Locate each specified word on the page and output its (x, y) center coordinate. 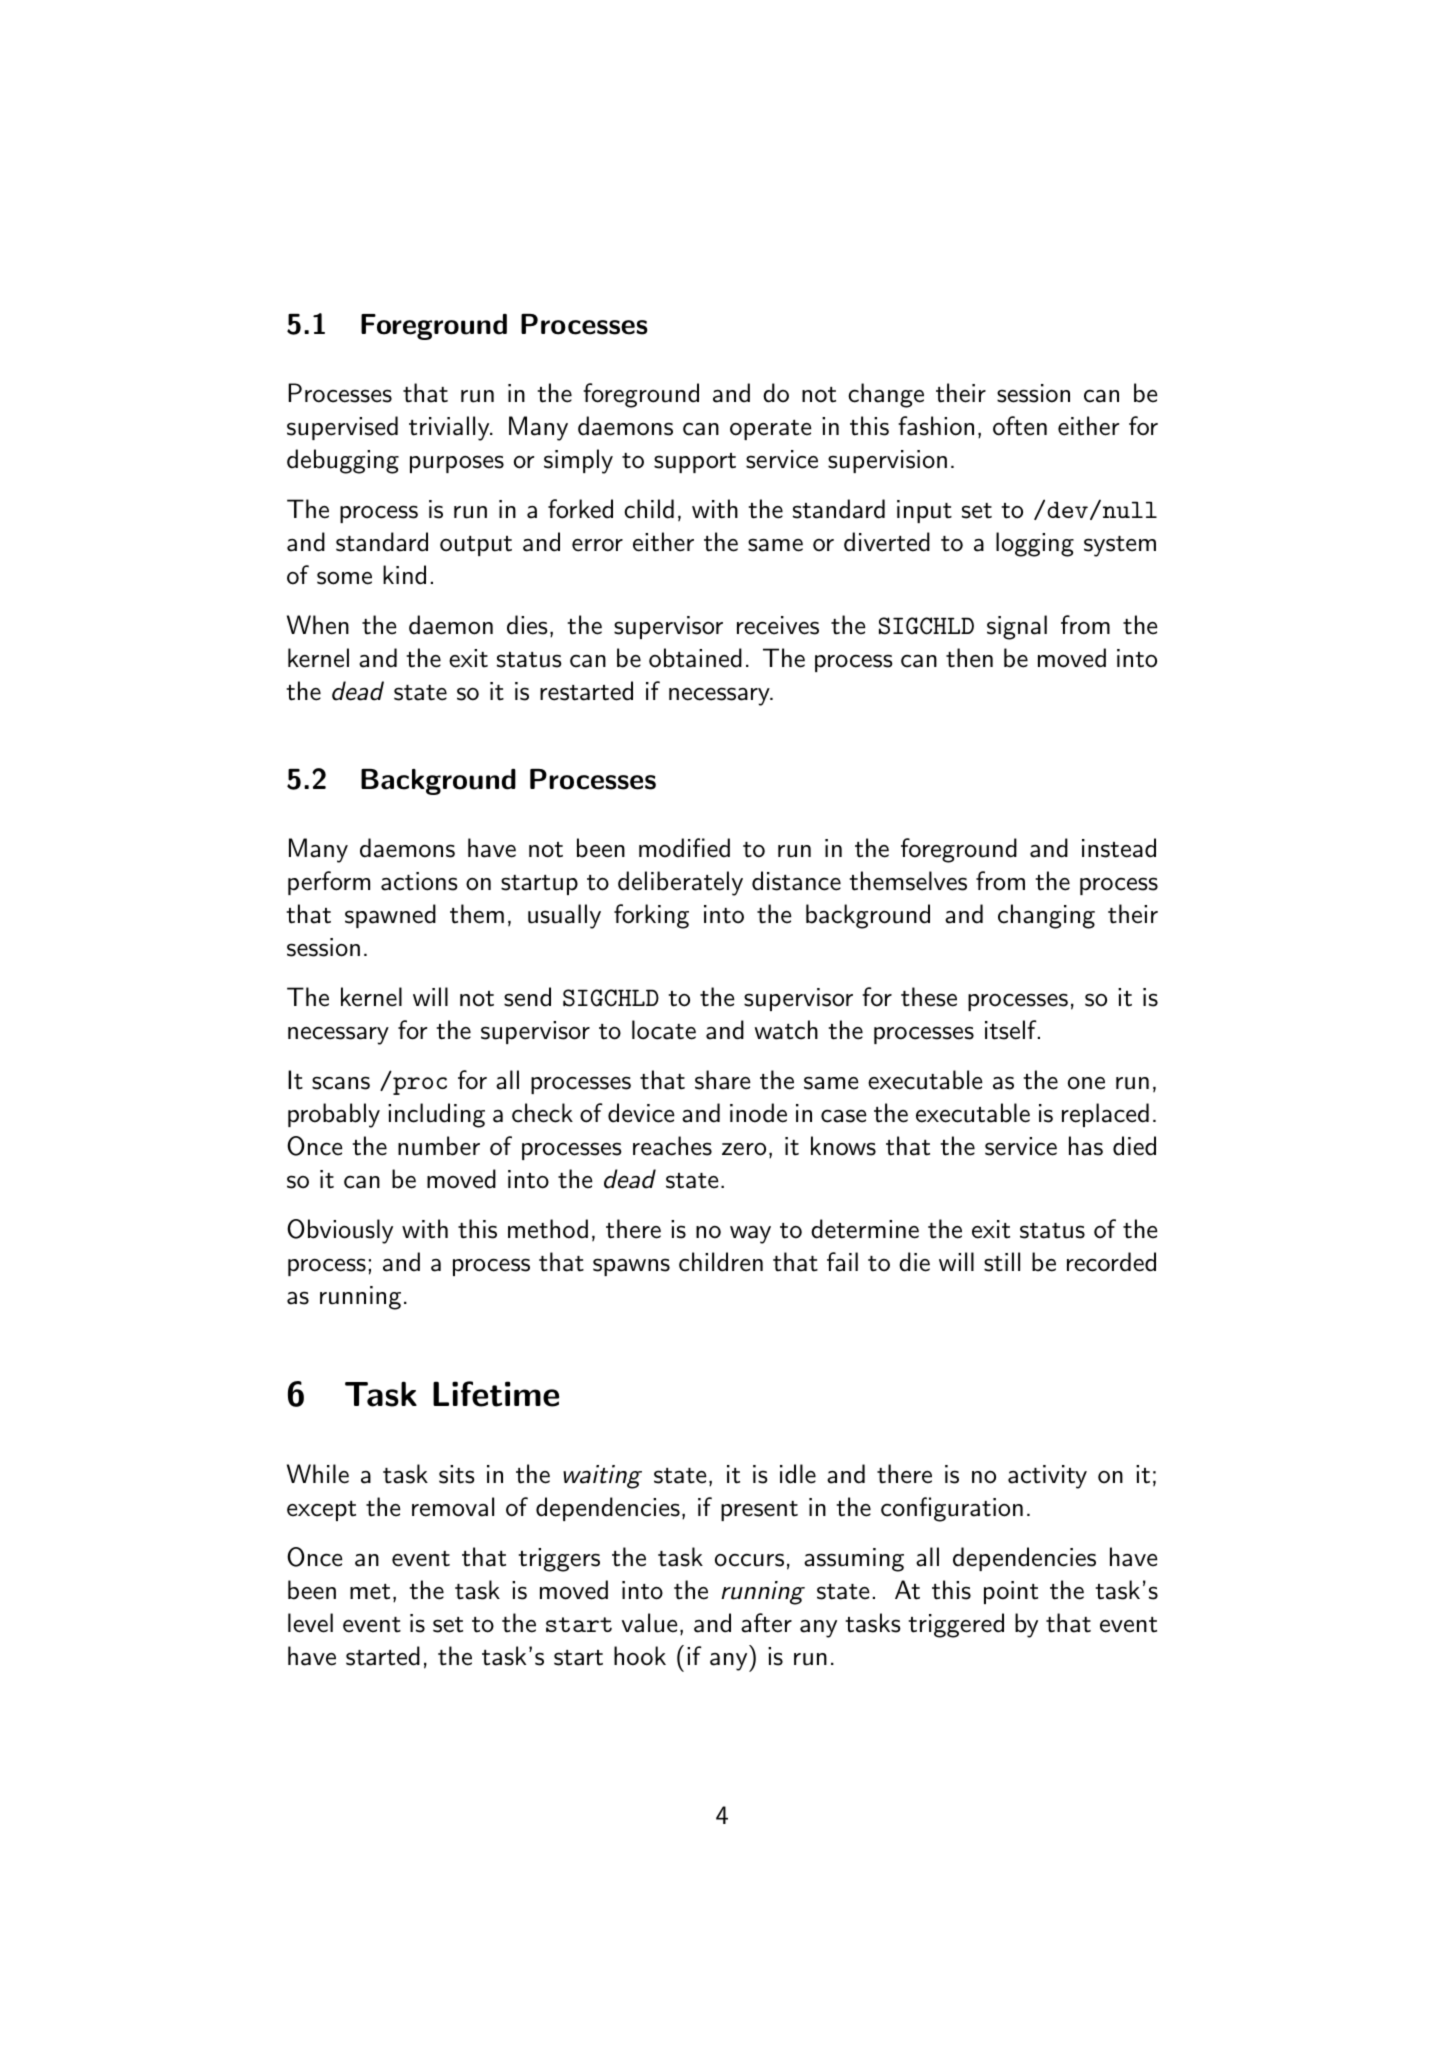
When (318, 625)
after (766, 1623)
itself (1012, 1030)
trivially (450, 428)
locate (664, 1030)
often (1020, 426)
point (1011, 1592)
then (969, 658)
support (695, 463)
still (1002, 1262)
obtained (695, 658)
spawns (631, 1267)
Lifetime (496, 1394)
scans (341, 1083)
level (310, 1623)
